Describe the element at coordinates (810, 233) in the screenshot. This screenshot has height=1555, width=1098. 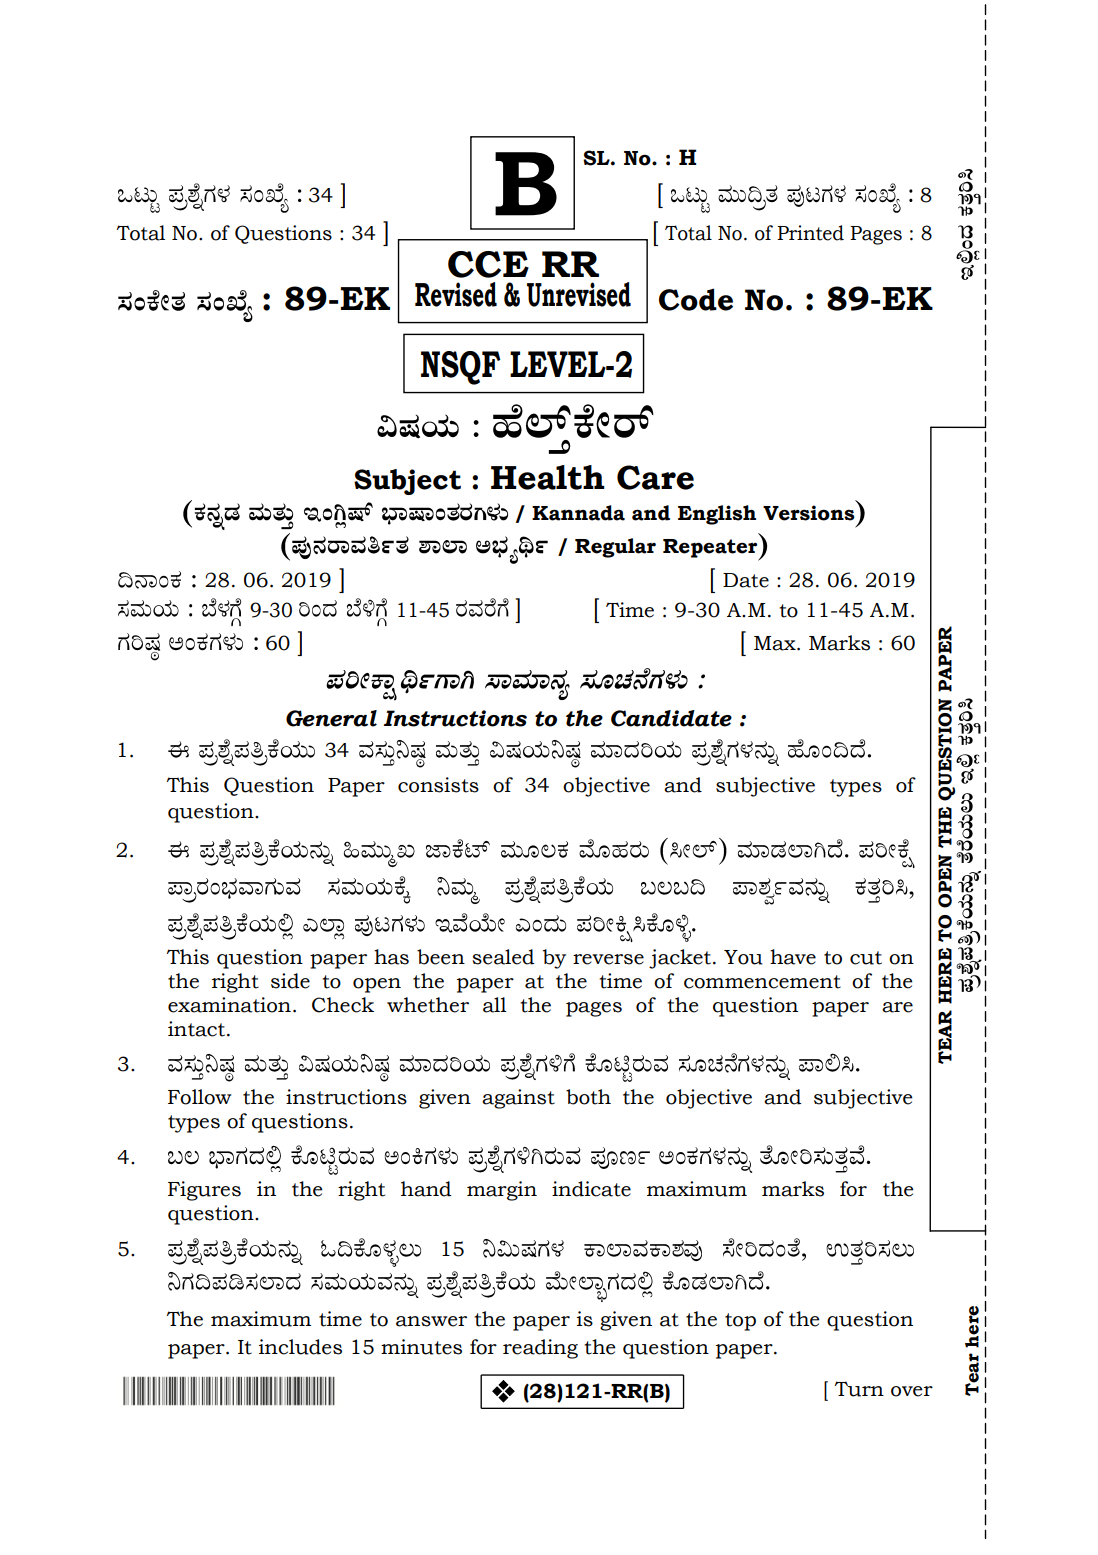
I see `Printed` at that location.
